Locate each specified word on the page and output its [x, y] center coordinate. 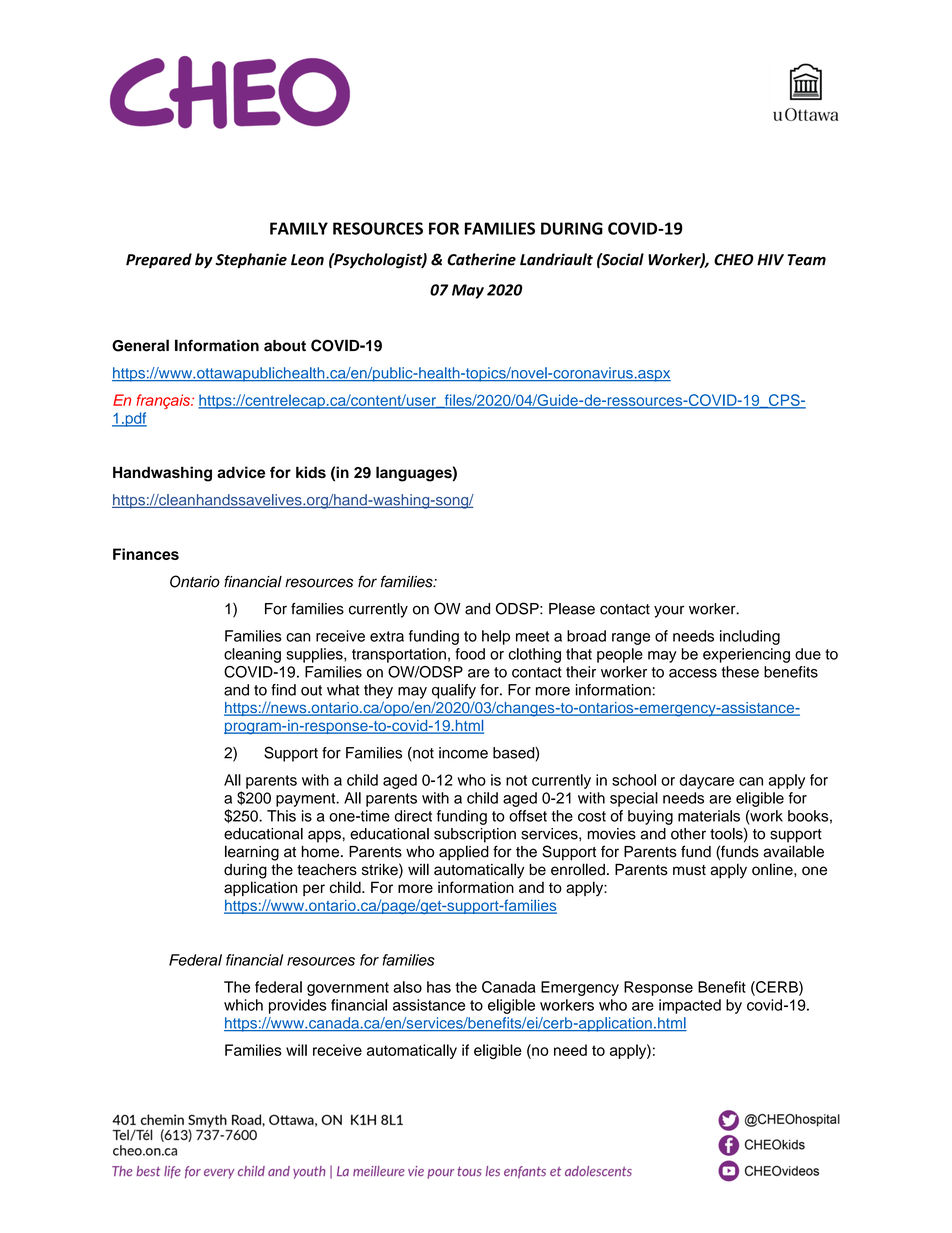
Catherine [481, 259]
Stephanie [251, 261]
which [243, 1005]
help [496, 637]
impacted [690, 1006]
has [439, 987]
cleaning [252, 655]
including [750, 637]
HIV [770, 260]
